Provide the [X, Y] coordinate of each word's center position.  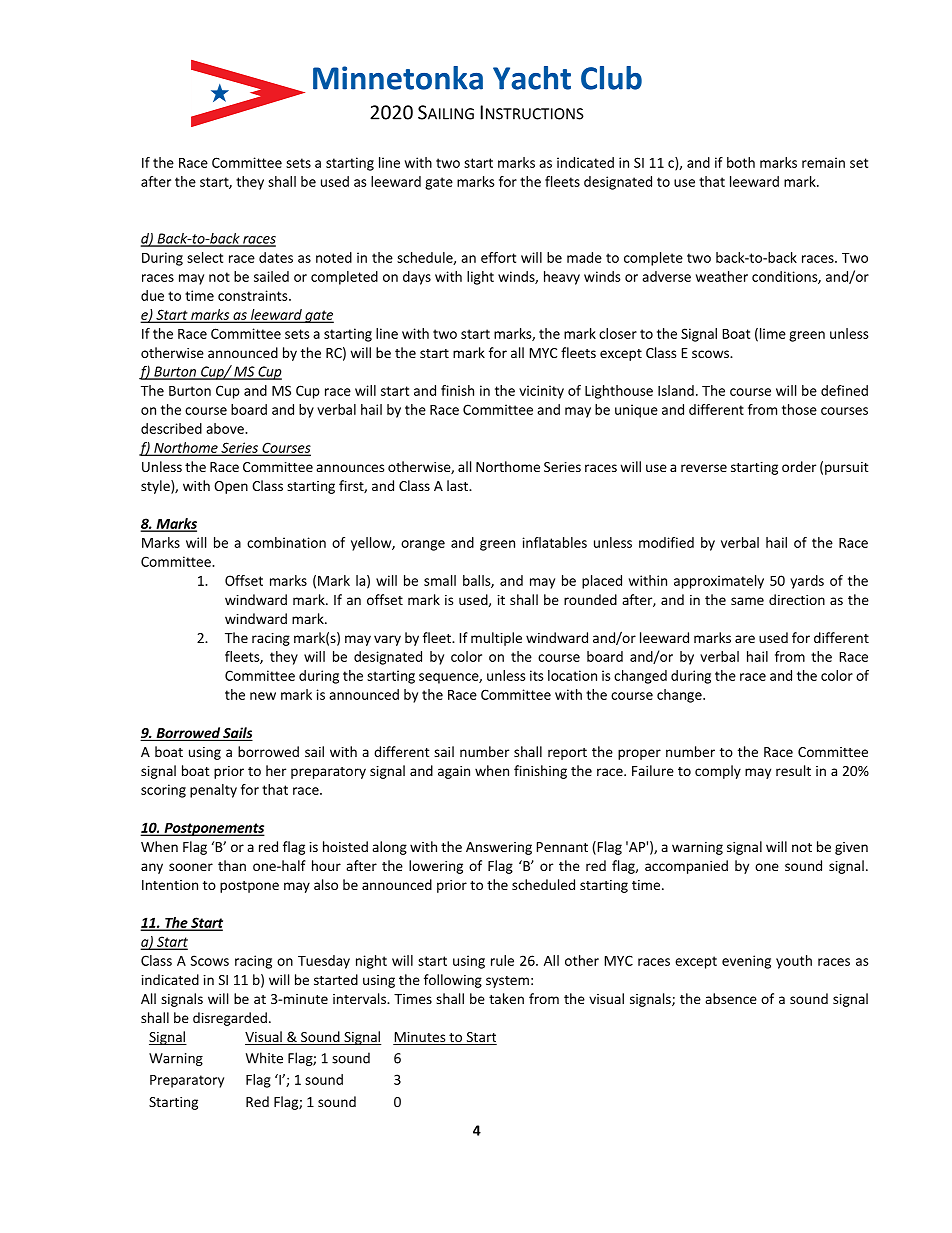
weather [722, 276]
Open [231, 487]
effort [498, 257]
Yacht [532, 78]
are [745, 639]
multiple [496, 639]
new [263, 696]
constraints [254, 295]
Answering [499, 848]
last [459, 485]
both [741, 162]
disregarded [230, 1019]
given [851, 848]
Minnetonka [398, 78]
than [232, 865]
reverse [704, 468]
